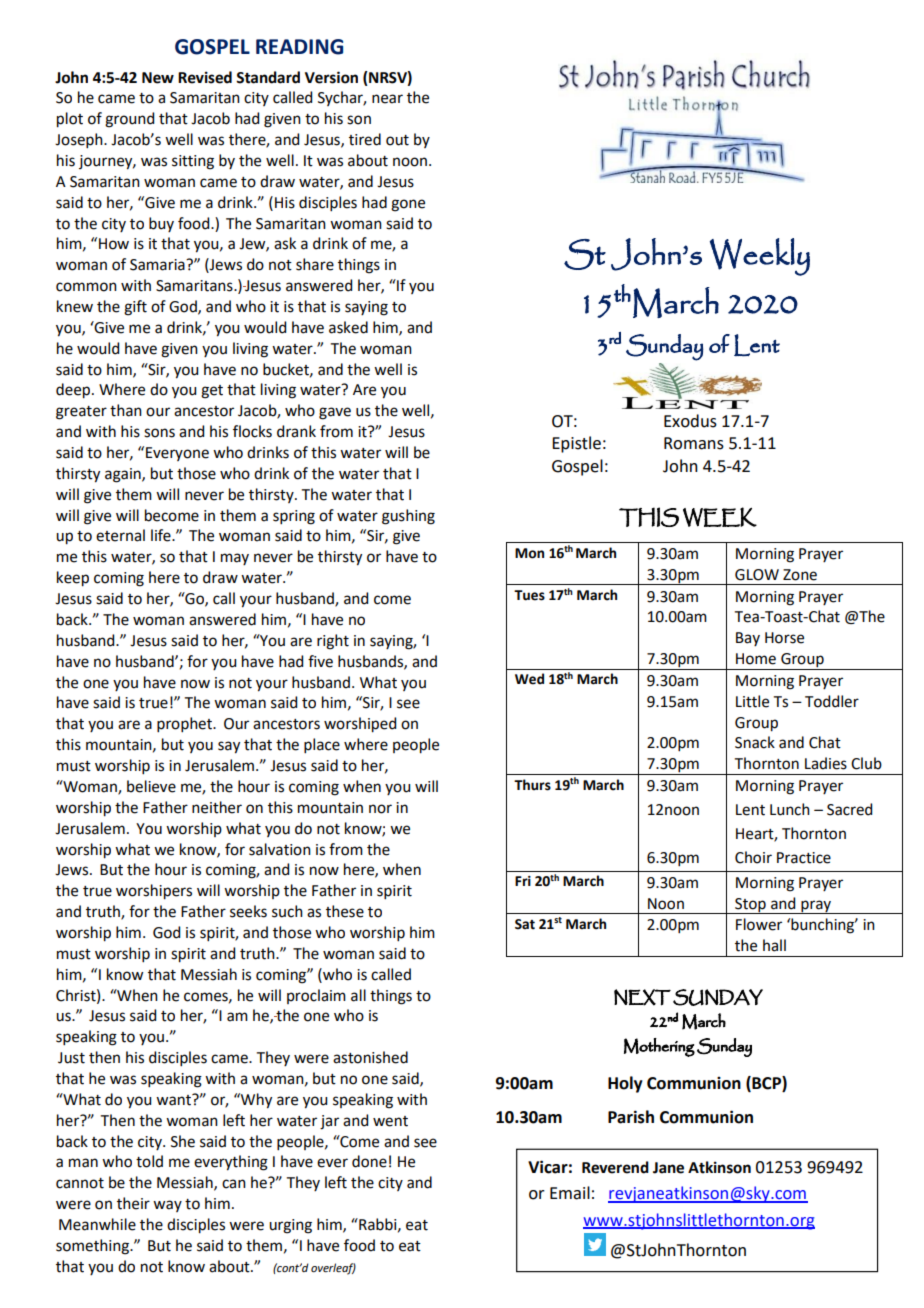  I want to click on near, so click(387, 99).
